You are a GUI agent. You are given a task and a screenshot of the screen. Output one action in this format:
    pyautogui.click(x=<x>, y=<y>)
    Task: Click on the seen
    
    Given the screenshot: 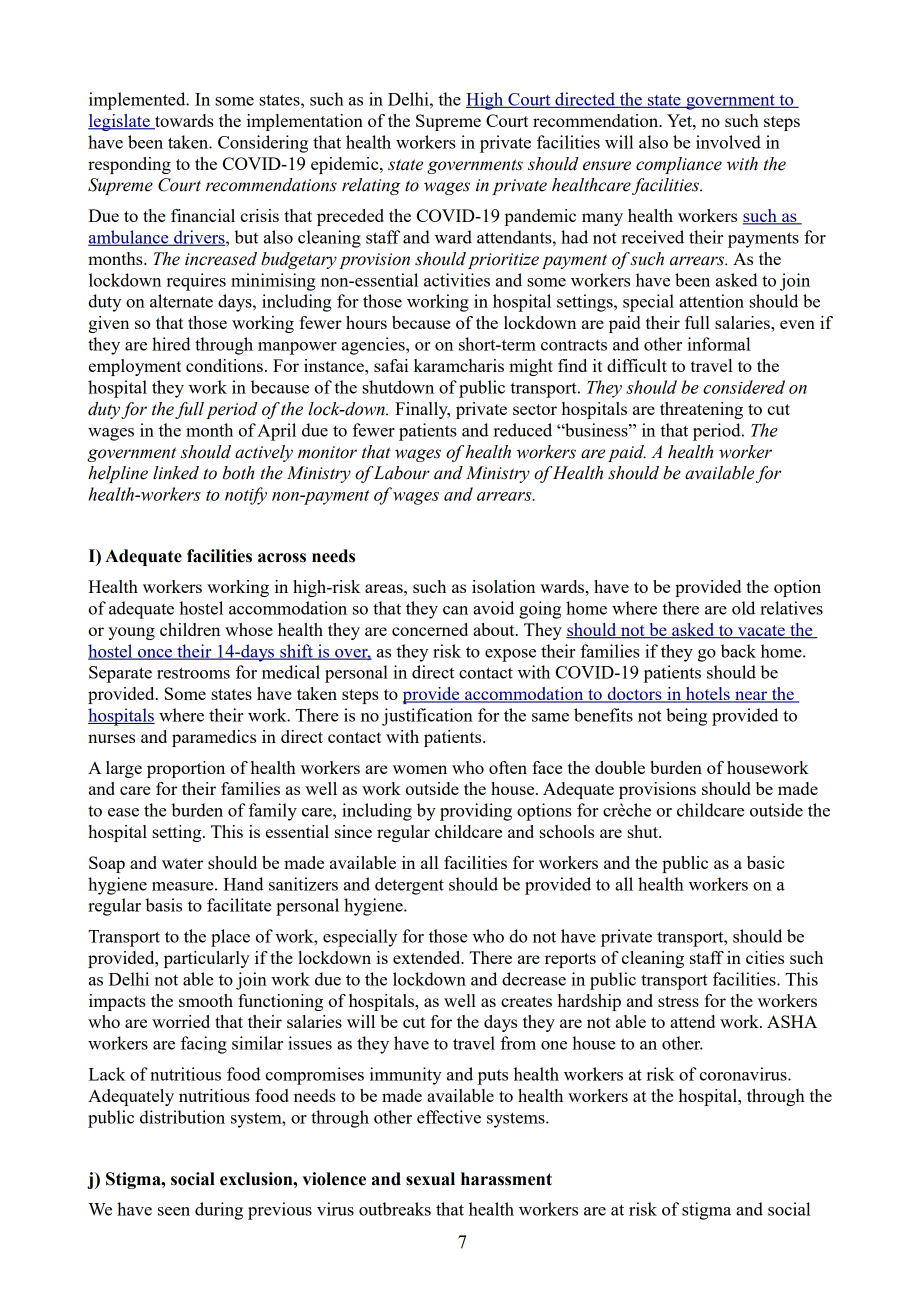 What is the action you would take?
    pyautogui.click(x=174, y=1211)
